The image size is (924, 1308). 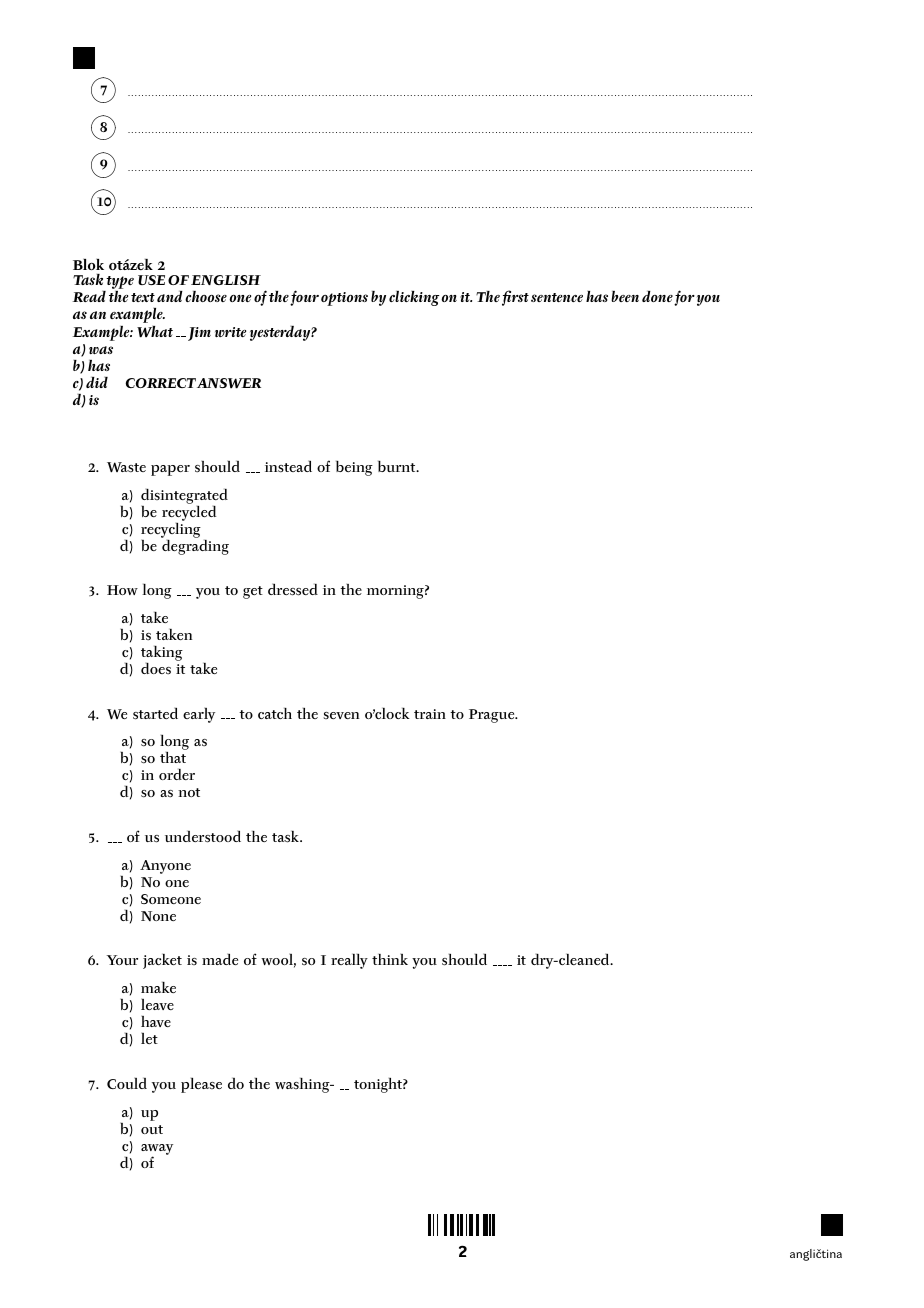 What do you see at coordinates (493, 716) in the page?
I see `Prague` at bounding box center [493, 716].
